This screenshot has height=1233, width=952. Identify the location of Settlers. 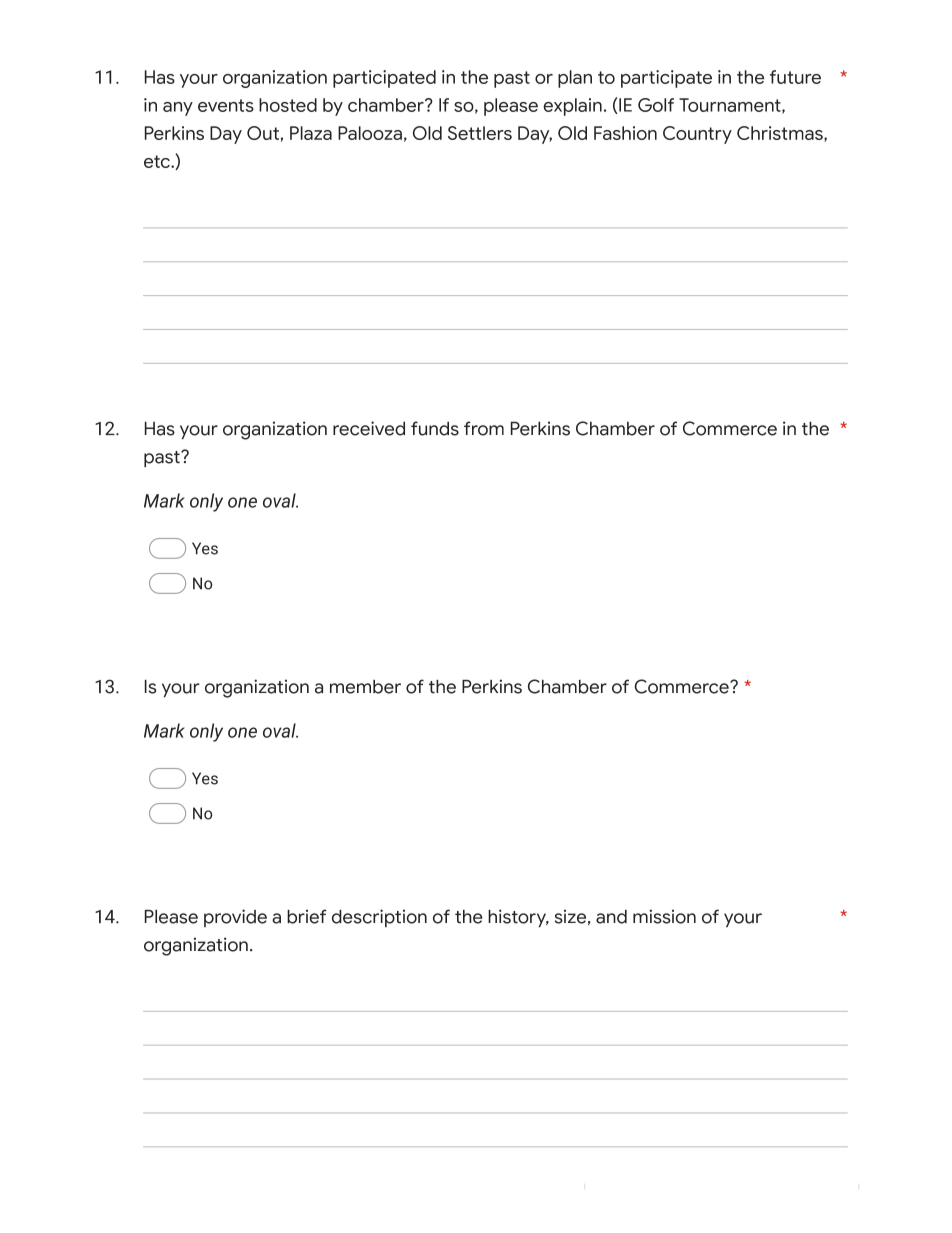
(480, 133).
